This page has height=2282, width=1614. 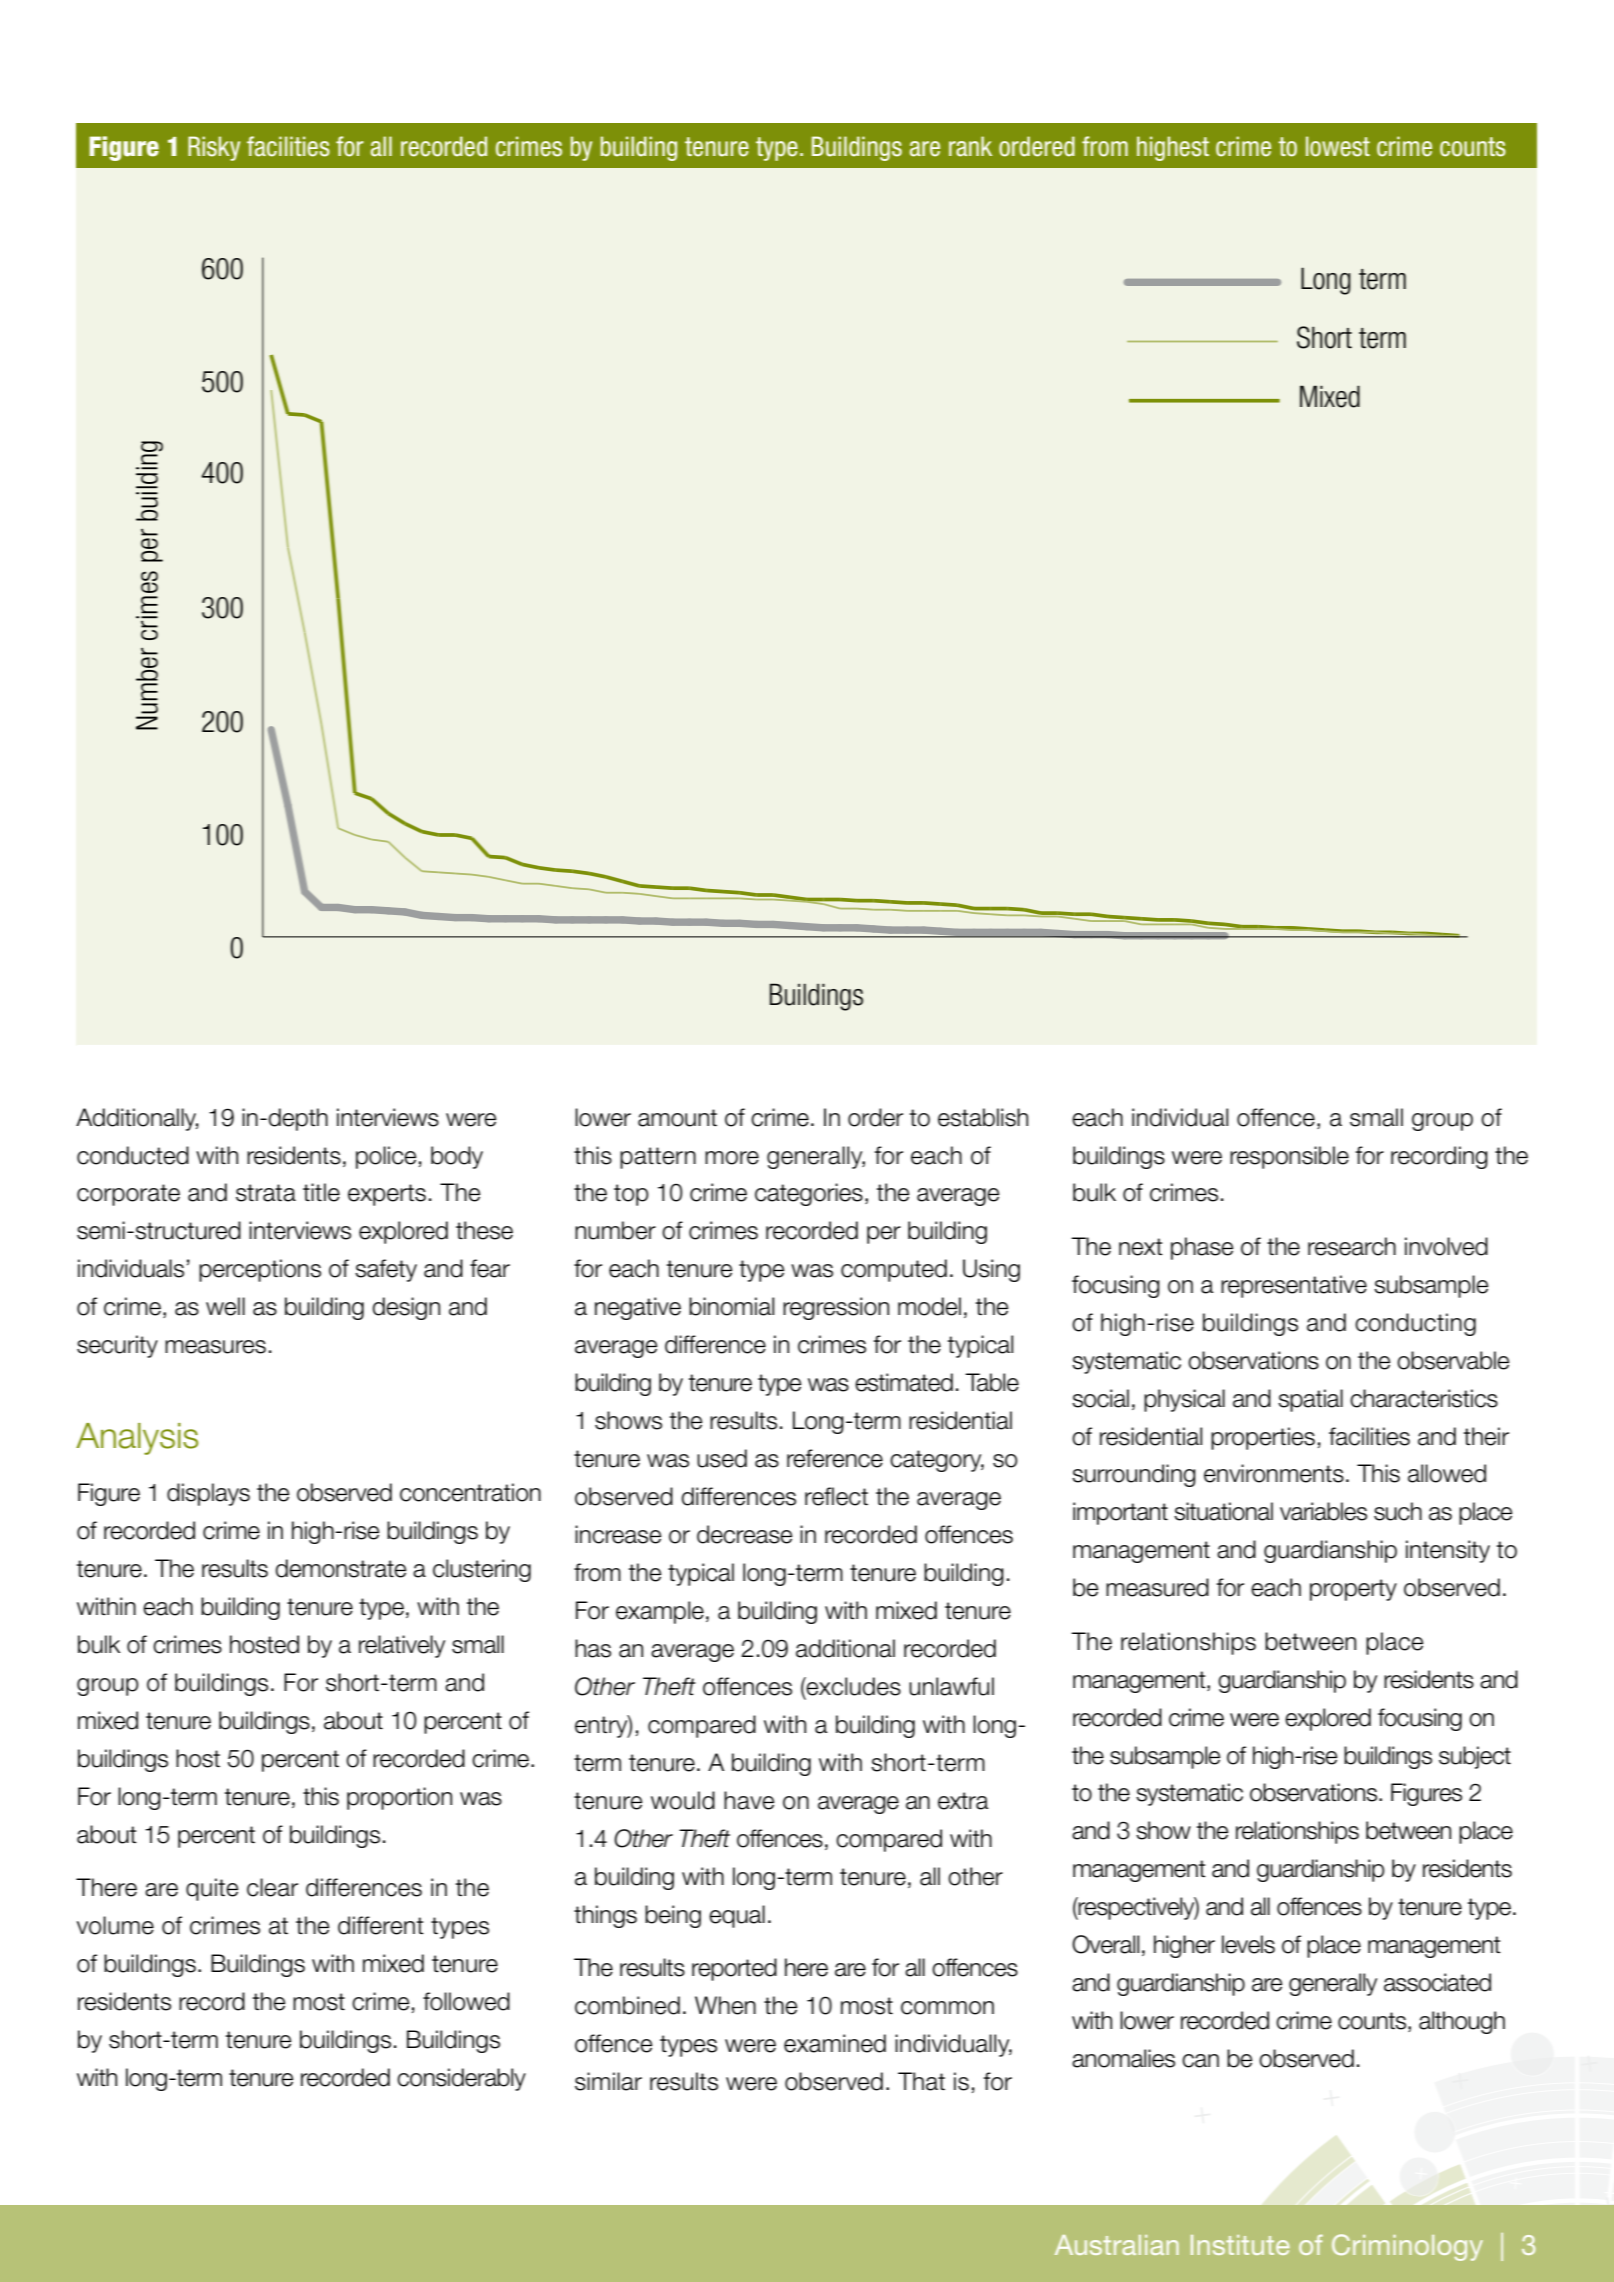 What do you see at coordinates (970, 146) in the page?
I see `rank` at bounding box center [970, 146].
